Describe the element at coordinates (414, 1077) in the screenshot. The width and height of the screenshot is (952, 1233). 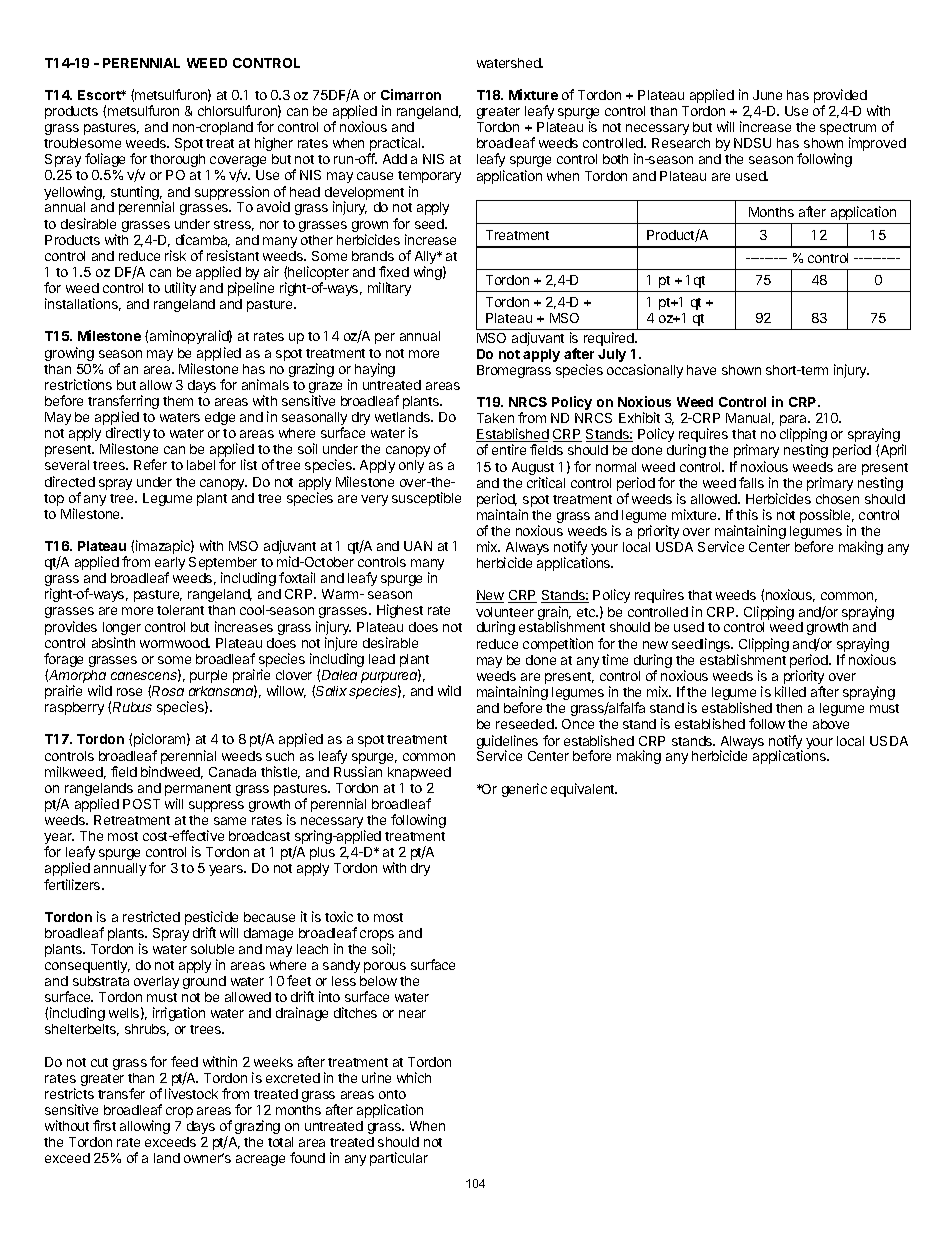
I see `which` at that location.
